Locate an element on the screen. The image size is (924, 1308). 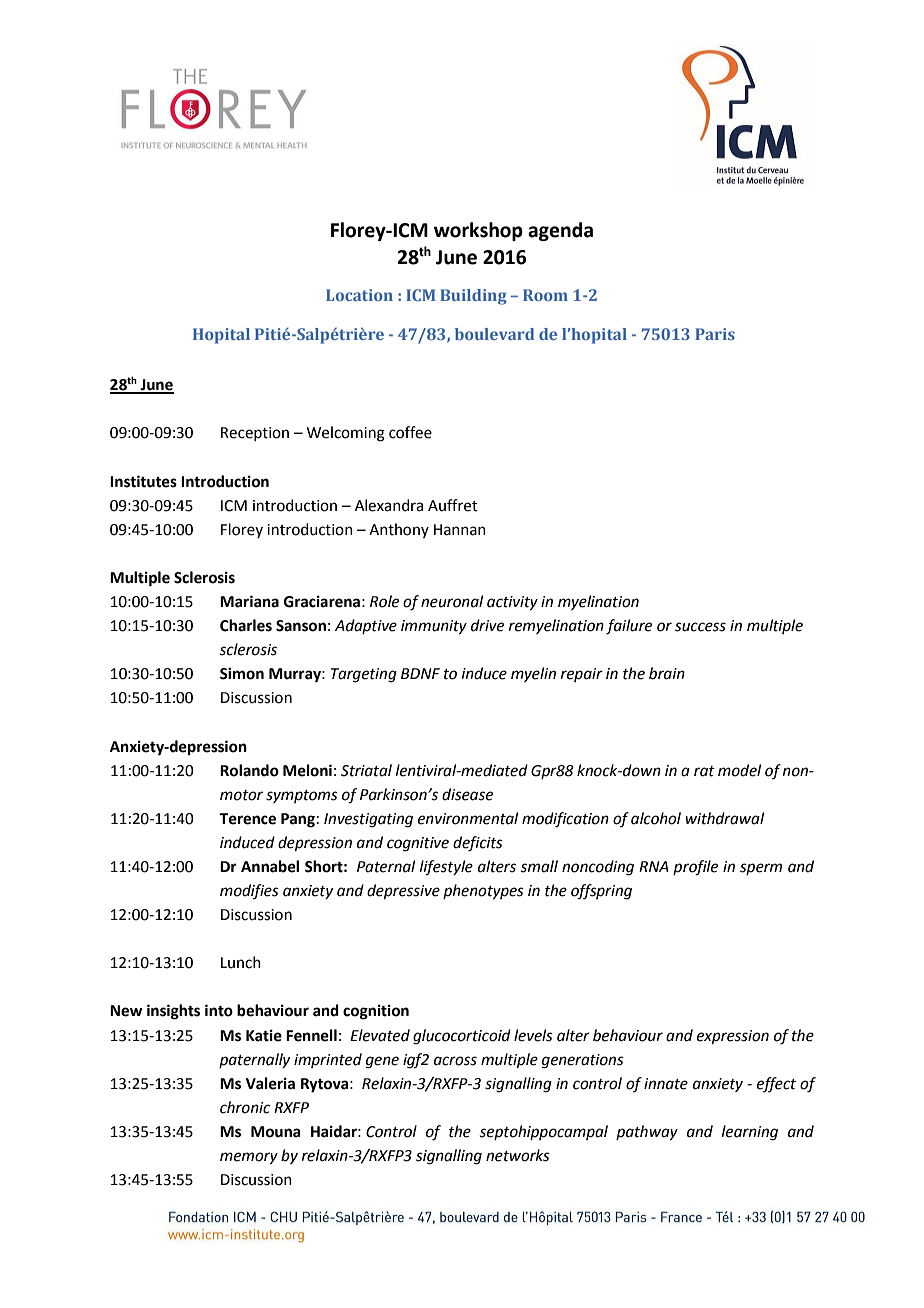
phenotypes is located at coordinates (483, 892).
